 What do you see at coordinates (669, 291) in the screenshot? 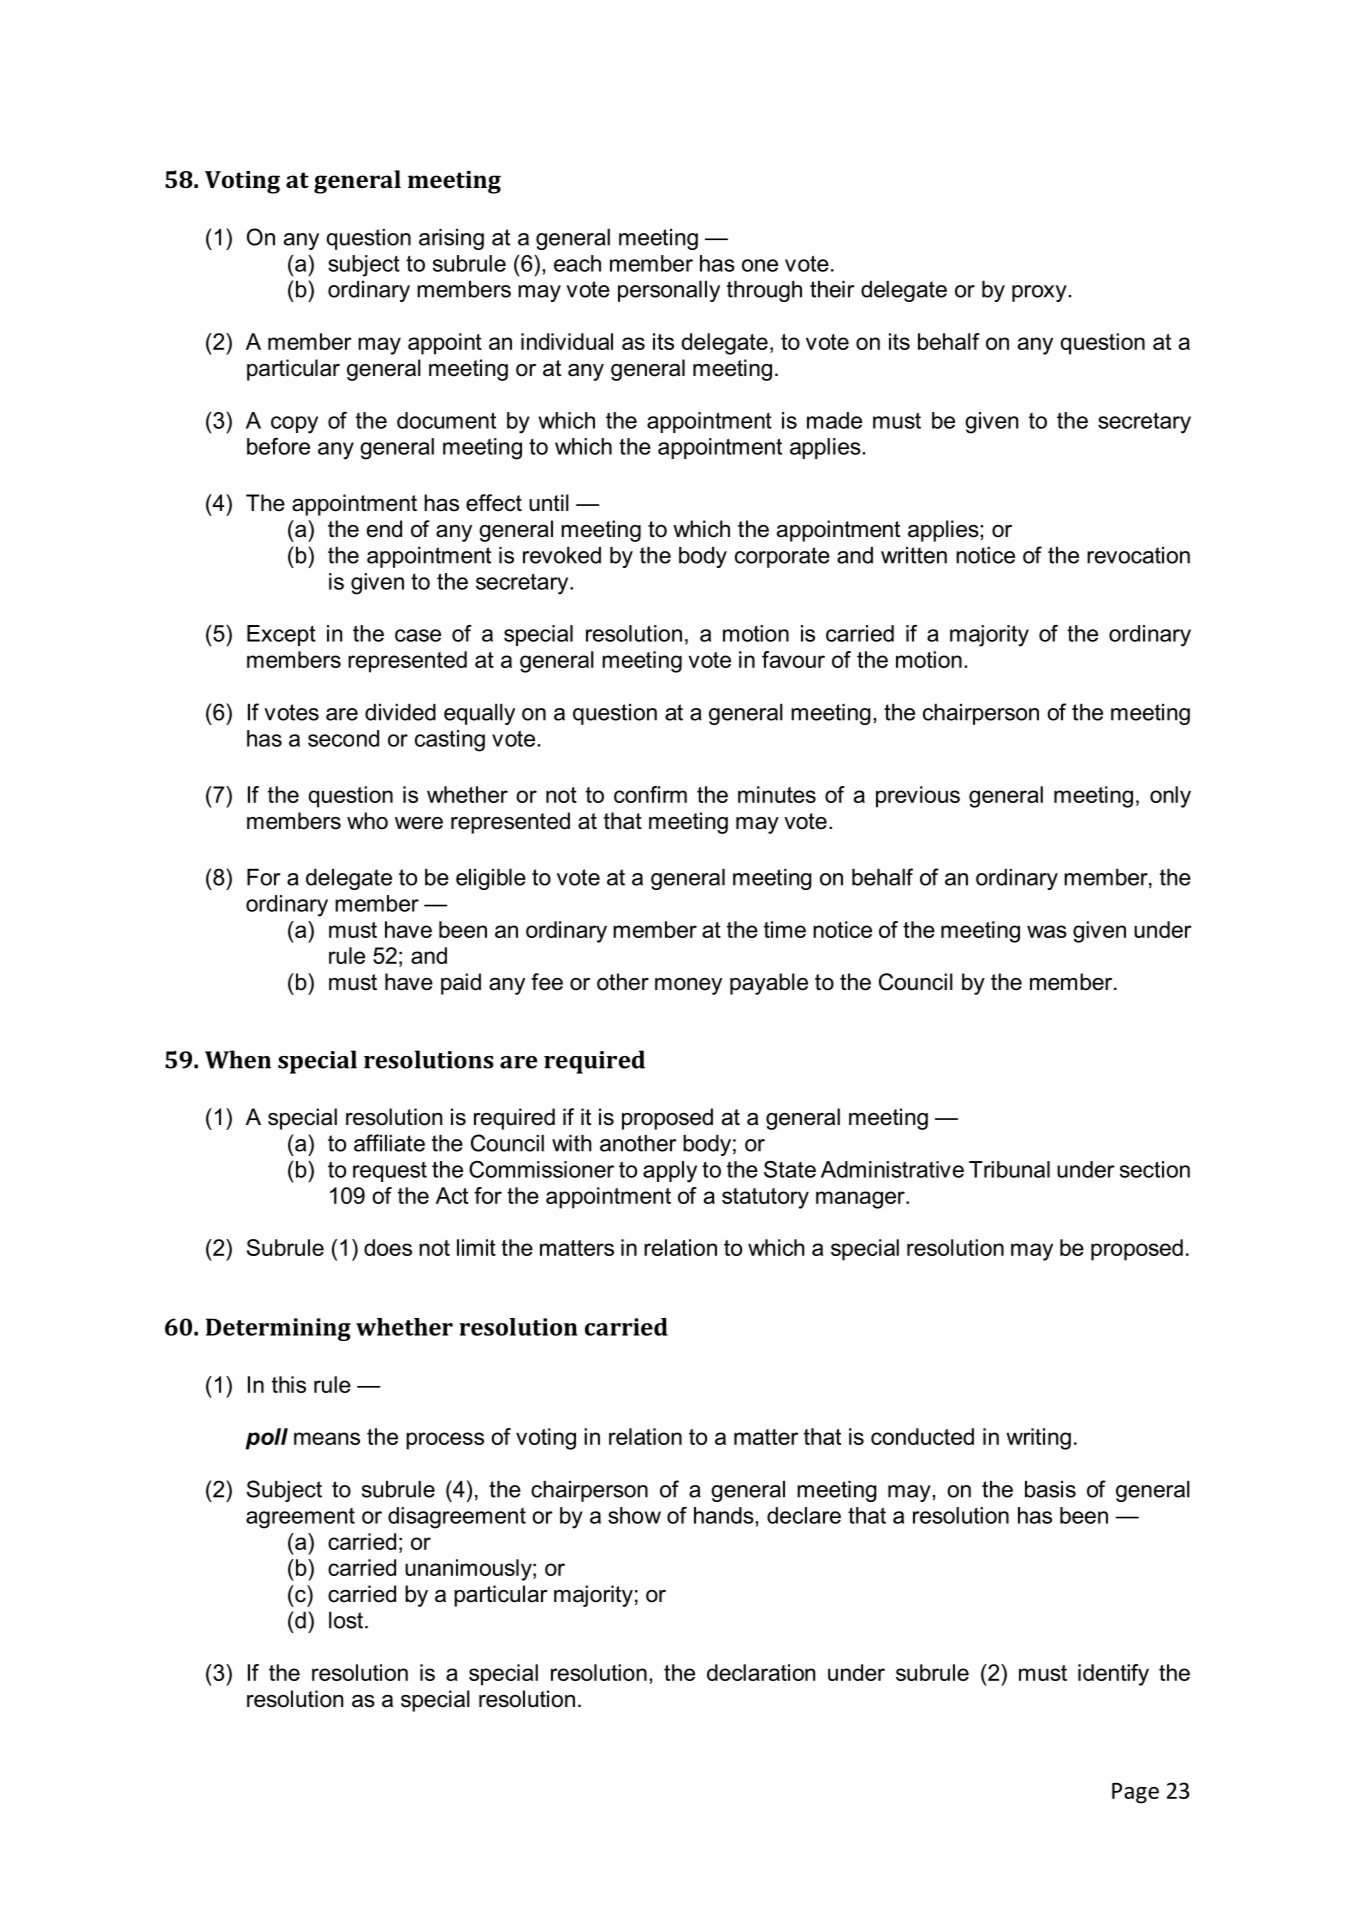
I see `personally` at bounding box center [669, 291].
